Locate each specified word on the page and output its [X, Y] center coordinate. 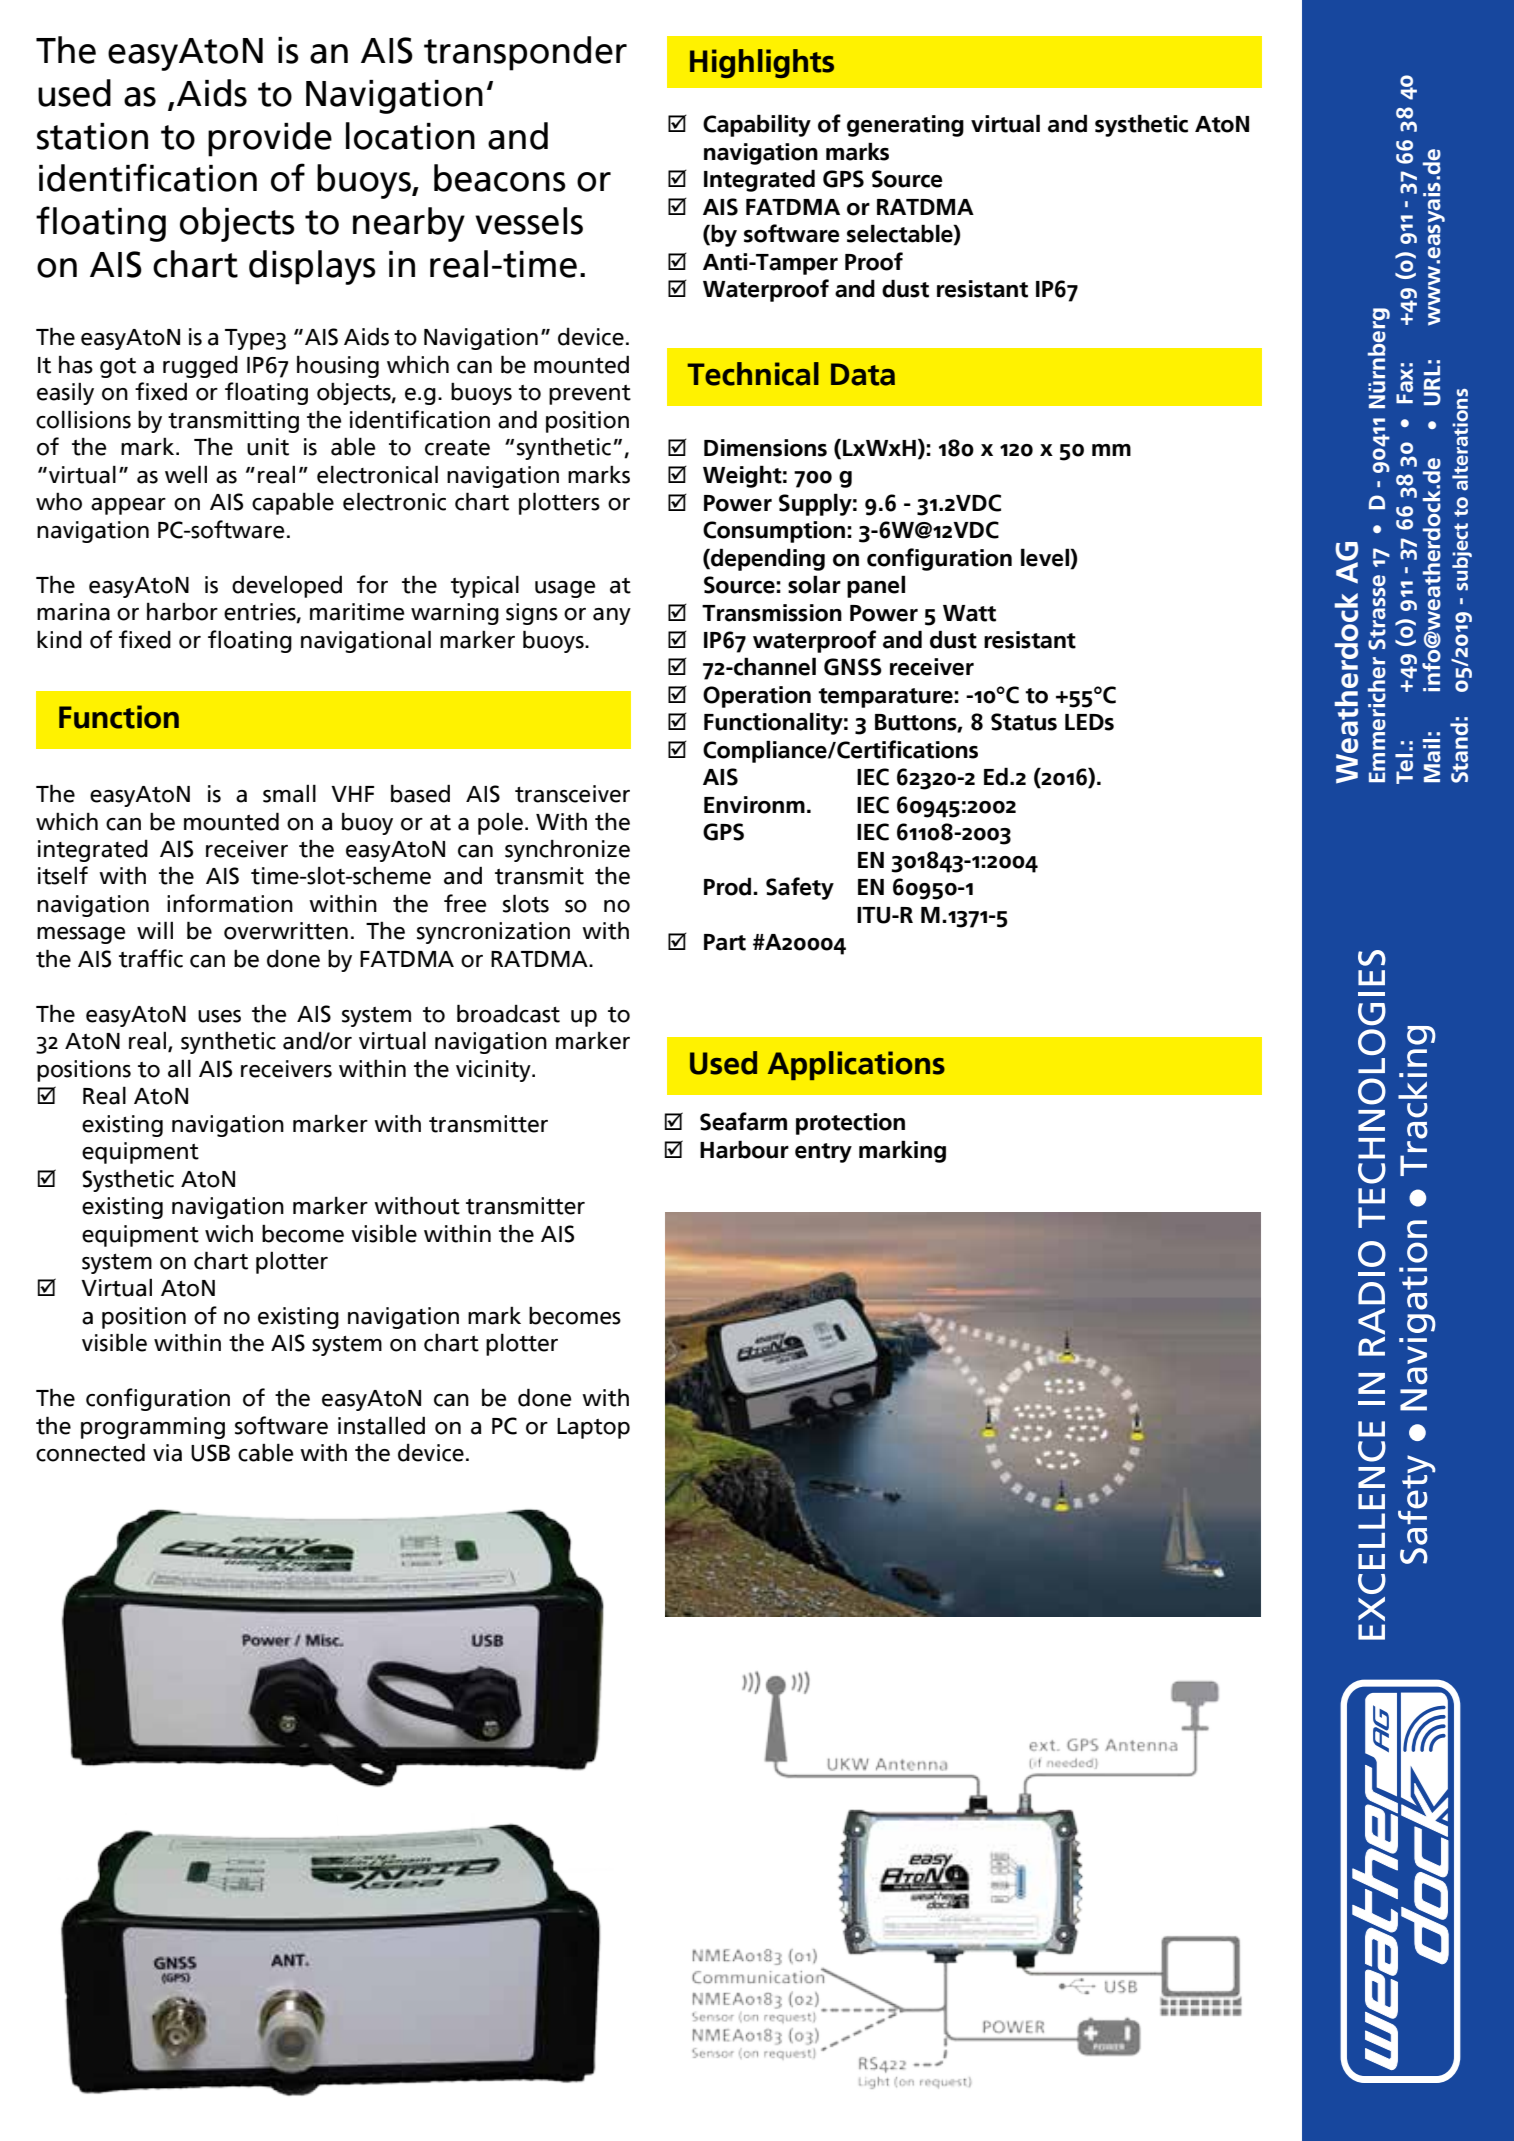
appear [128, 506]
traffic [151, 958]
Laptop [593, 1428]
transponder [525, 53]
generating [905, 126]
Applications [856, 1065]
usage [565, 589]
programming [153, 1428]
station [92, 136]
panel [876, 586]
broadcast [508, 1013]
